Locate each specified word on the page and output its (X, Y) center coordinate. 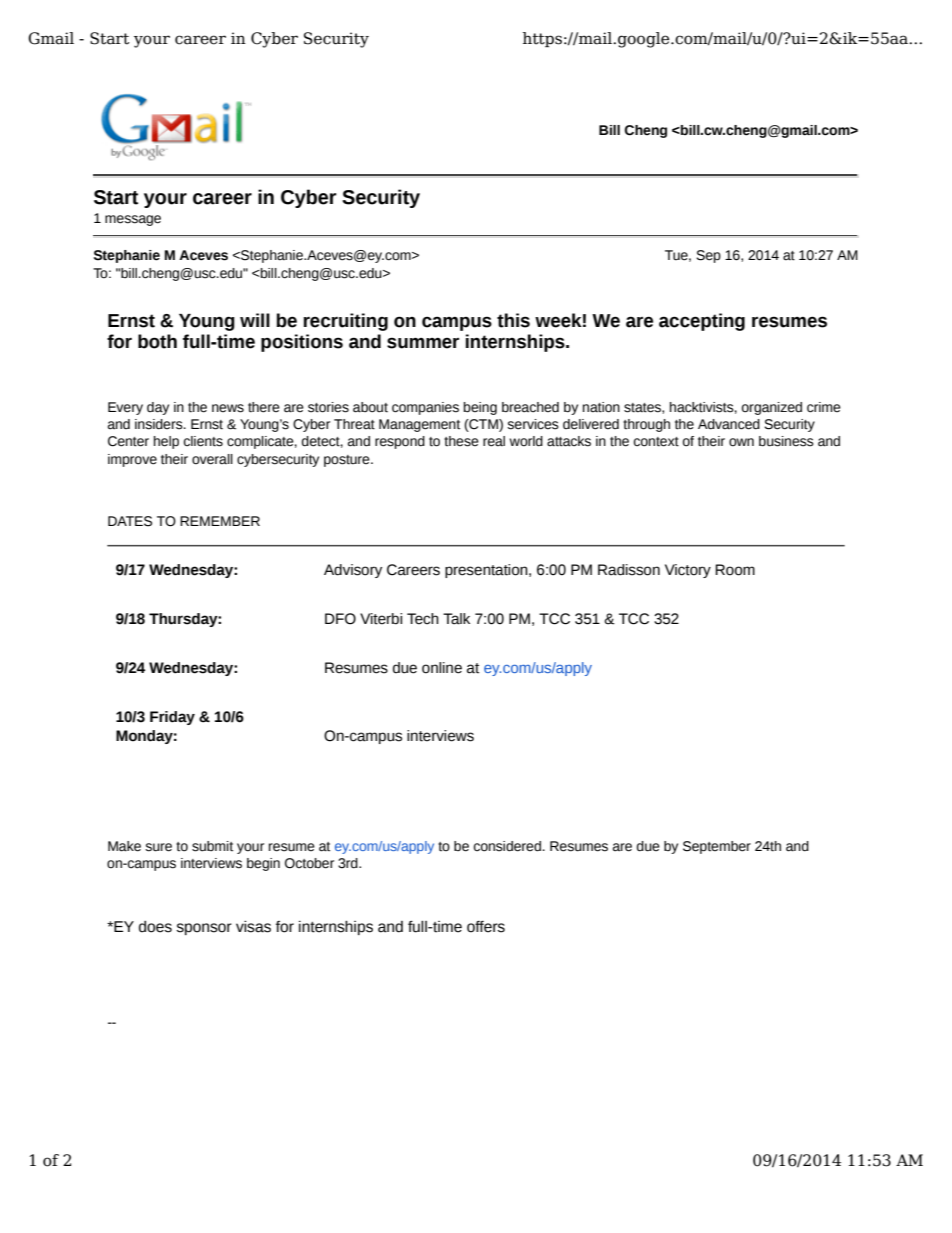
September (717, 847)
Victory (688, 571)
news (228, 408)
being (480, 408)
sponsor (204, 929)
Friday (172, 718)
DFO (340, 619)
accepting (702, 322)
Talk (456, 619)
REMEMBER (220, 521)
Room (735, 570)
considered (507, 846)
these (461, 441)
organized (772, 408)
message (133, 220)
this (513, 320)
